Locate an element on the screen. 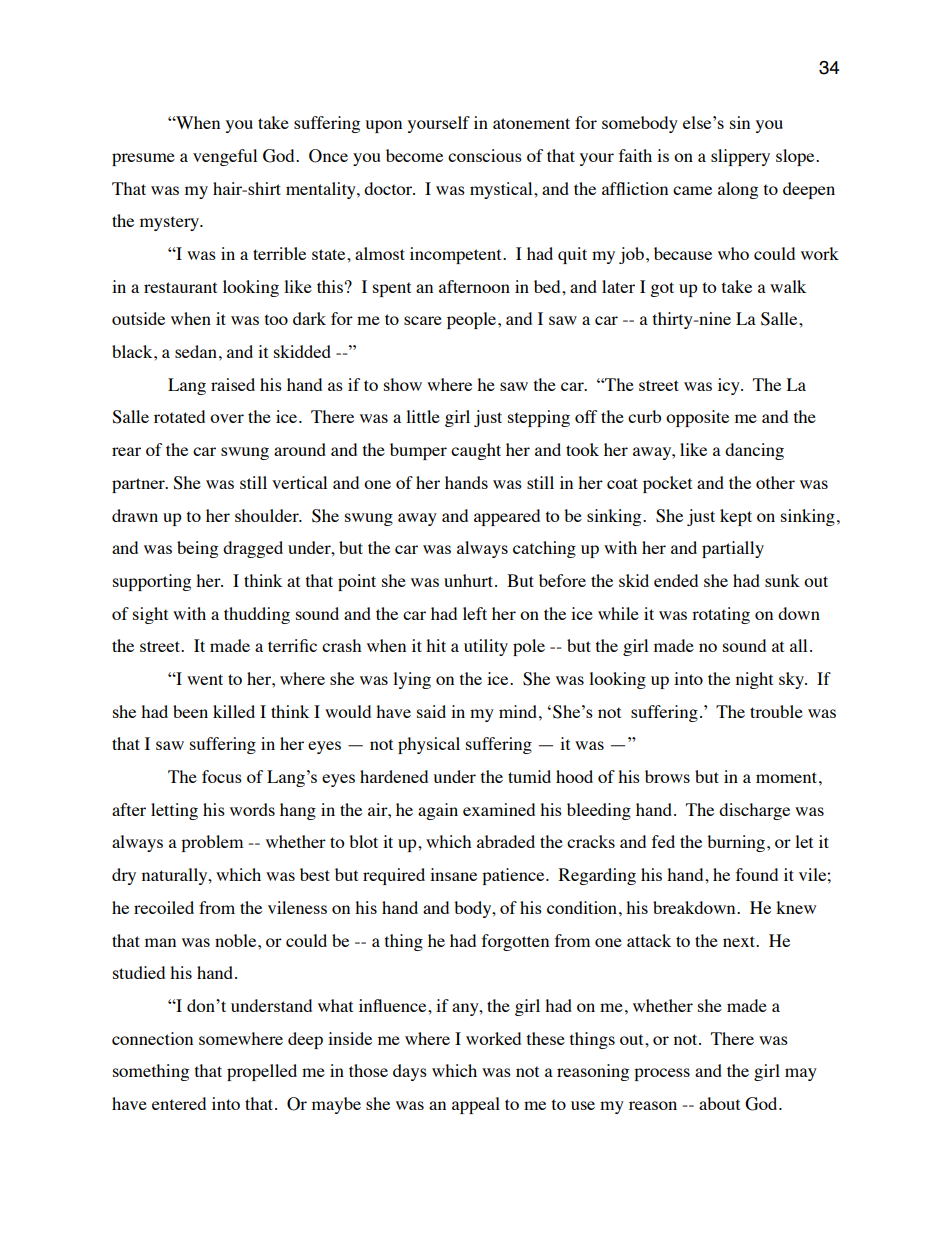 The height and width of the screenshot is (1233, 952). raised is located at coordinates (233, 384).
